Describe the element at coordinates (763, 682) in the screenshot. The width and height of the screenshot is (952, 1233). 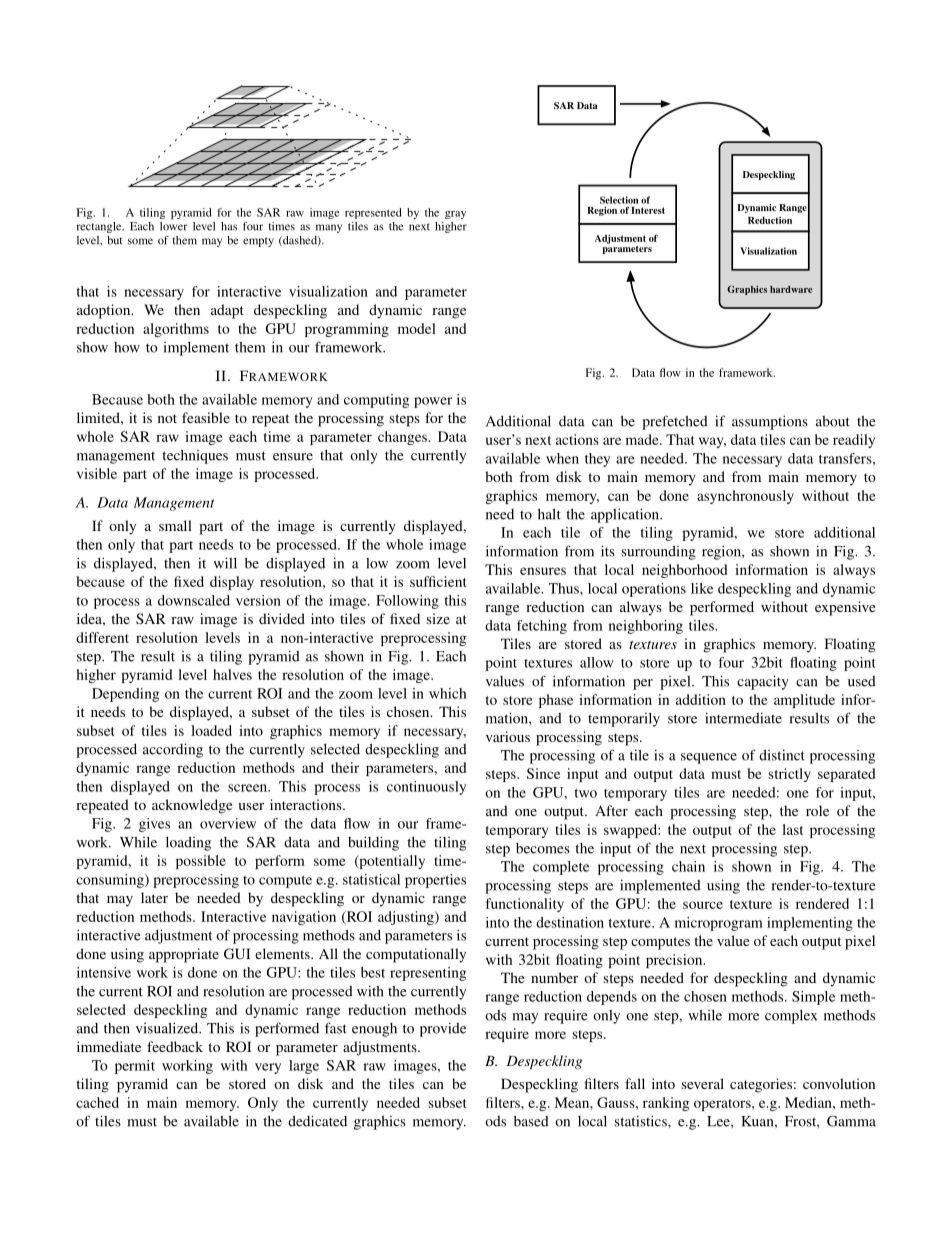
I see `capacity` at that location.
